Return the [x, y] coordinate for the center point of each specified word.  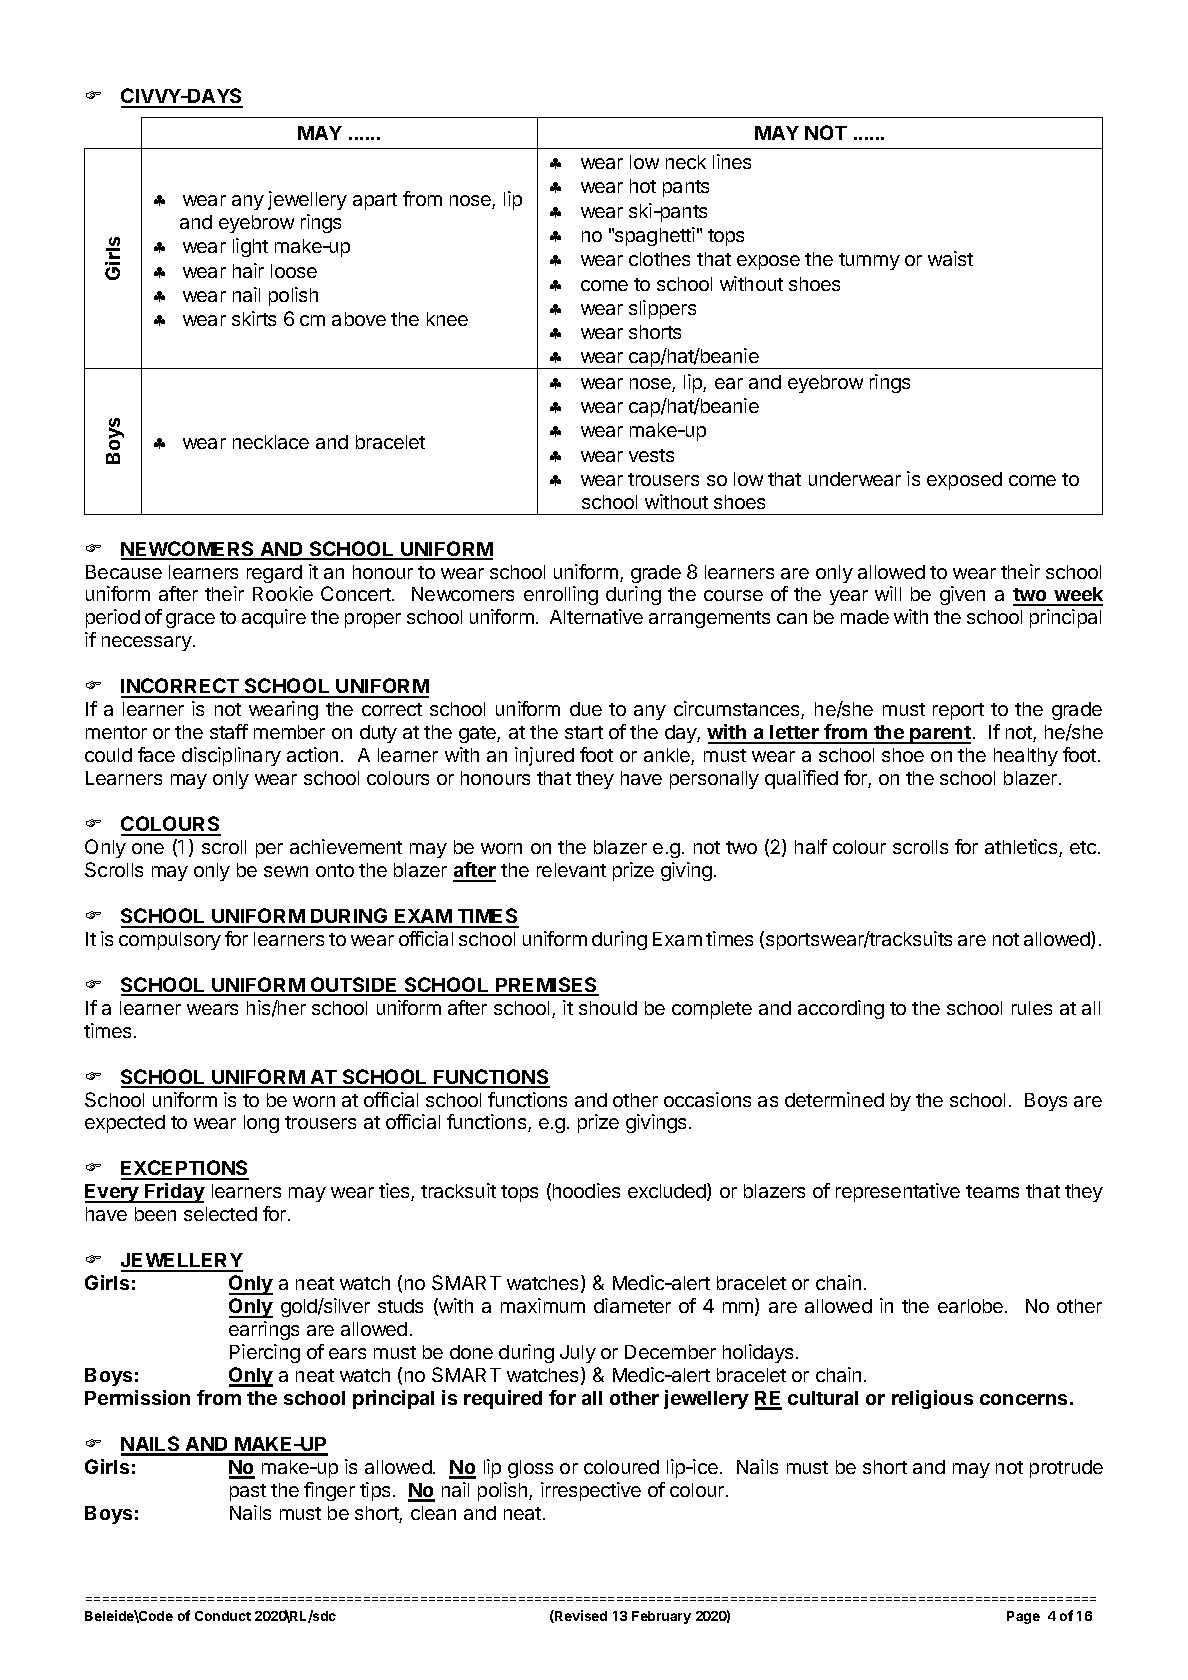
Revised [580, 1616]
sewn [286, 871]
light [250, 247]
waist [950, 258]
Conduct [223, 1616]
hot [643, 186]
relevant [571, 870]
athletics [1022, 848]
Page [1023, 1617]
